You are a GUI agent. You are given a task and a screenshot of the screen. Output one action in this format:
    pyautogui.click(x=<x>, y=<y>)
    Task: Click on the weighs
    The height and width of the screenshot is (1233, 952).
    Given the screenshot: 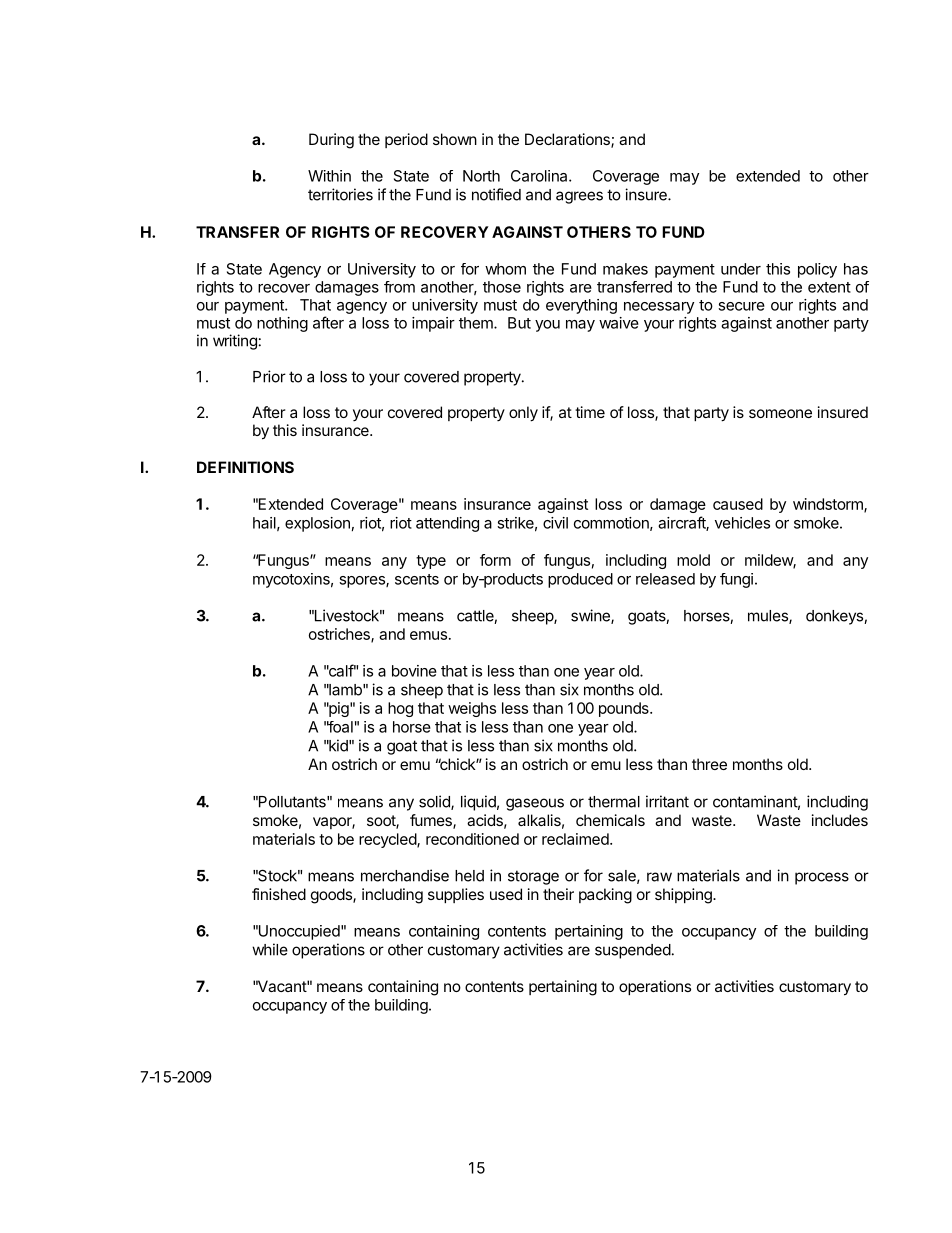 What is the action you would take?
    pyautogui.click(x=472, y=709)
